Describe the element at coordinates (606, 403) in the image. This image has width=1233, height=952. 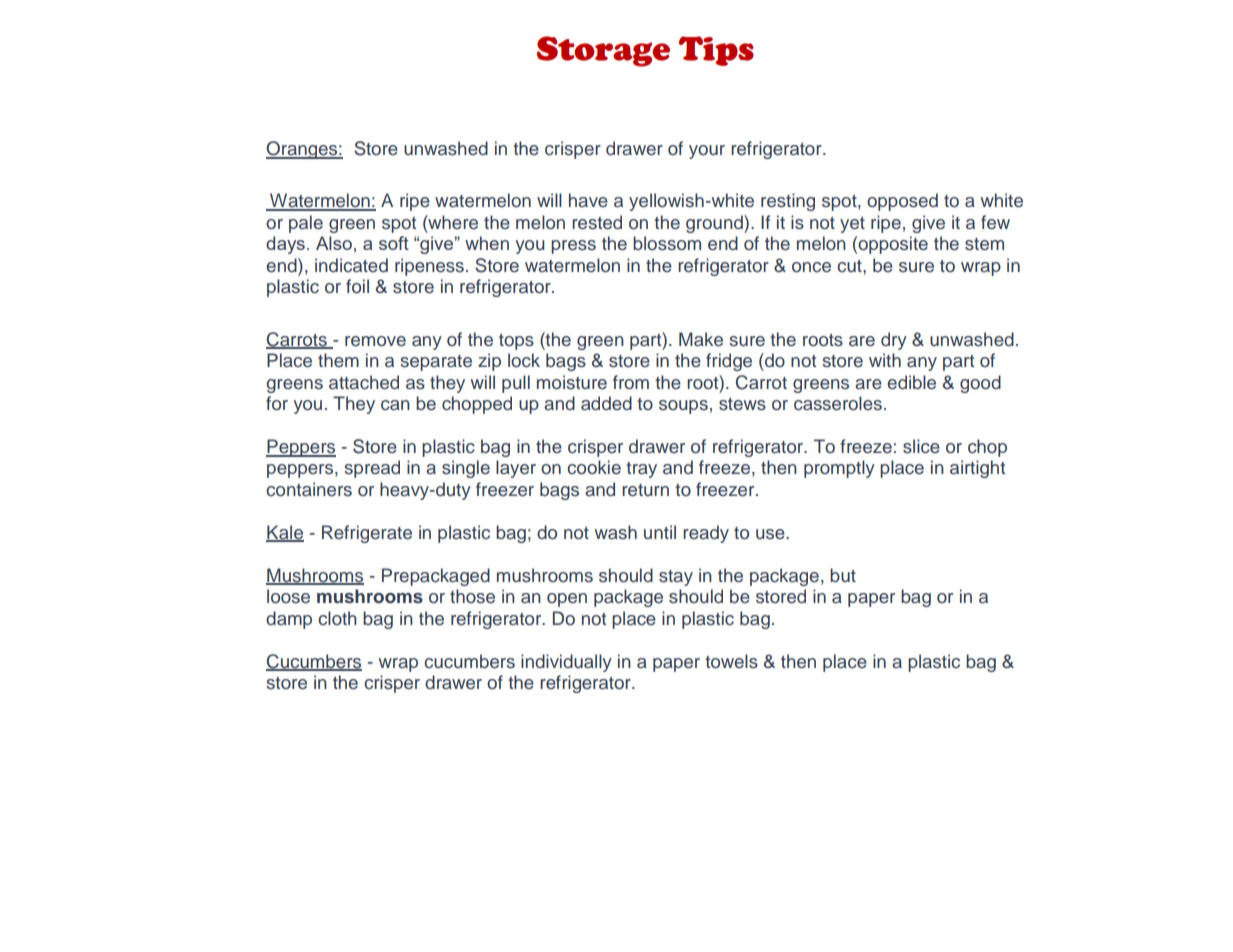
I see `added` at that location.
